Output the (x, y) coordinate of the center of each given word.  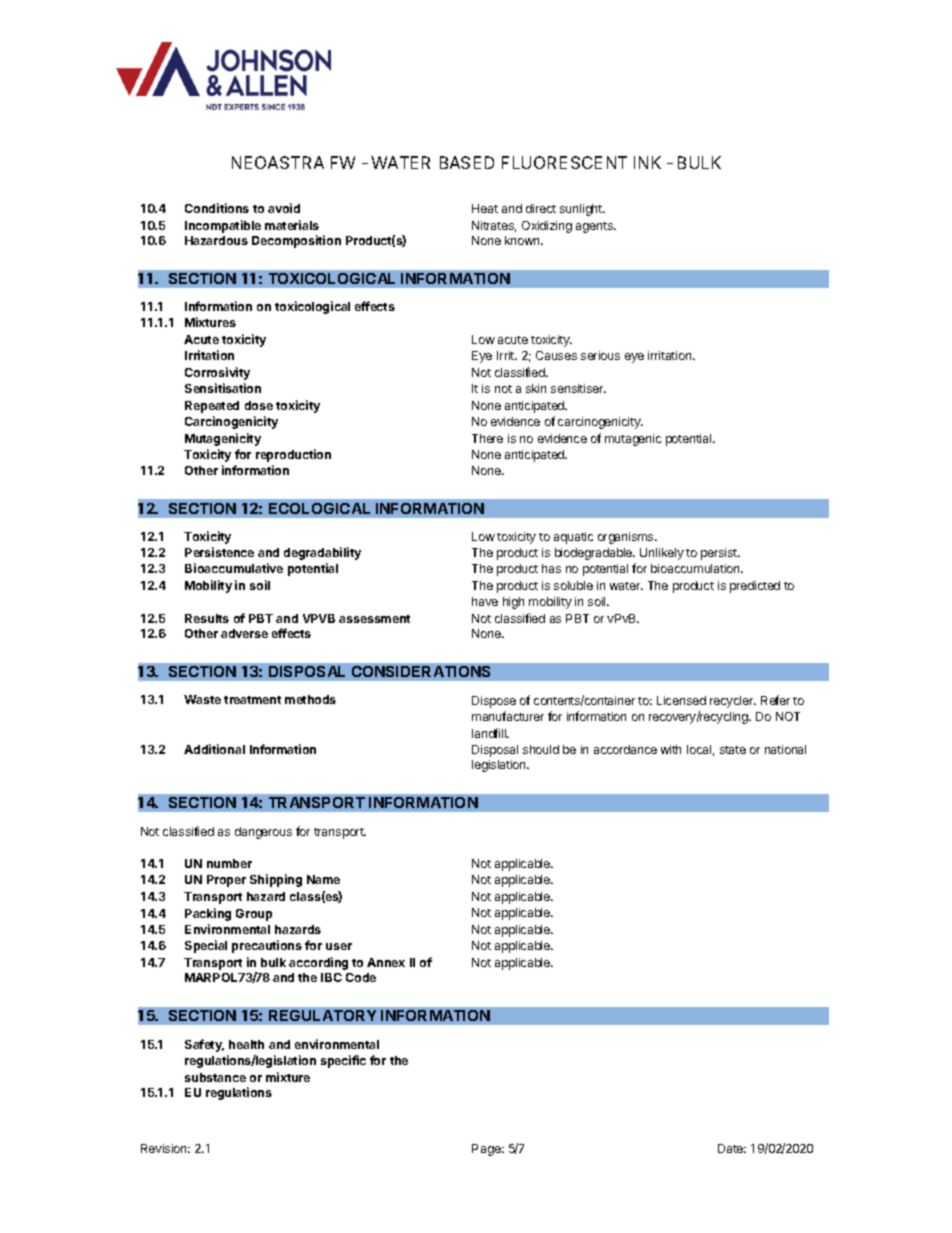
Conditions (217, 208)
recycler (733, 702)
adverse (244, 633)
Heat (485, 208)
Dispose (494, 702)
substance (215, 1077)
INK (647, 162)
